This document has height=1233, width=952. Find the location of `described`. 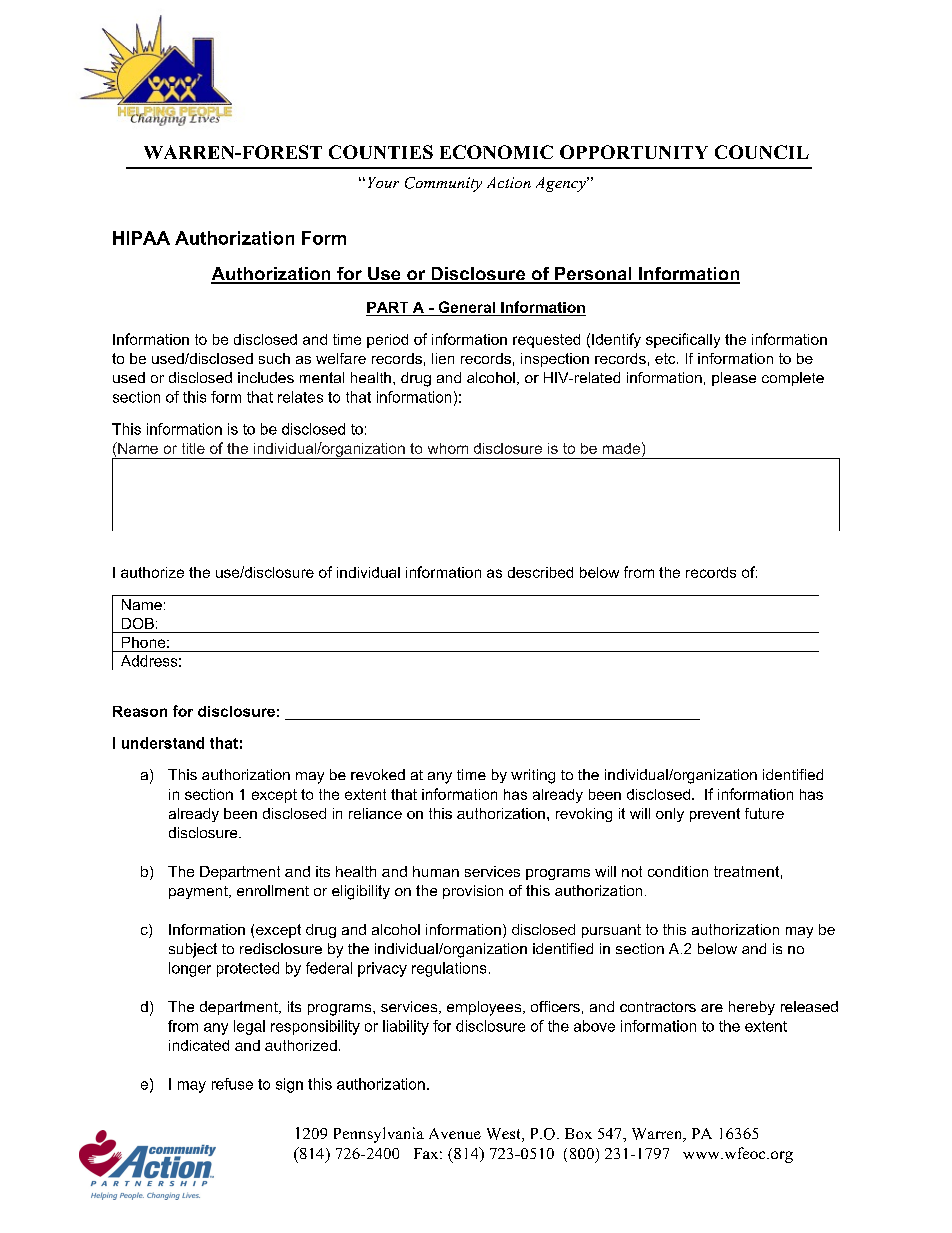

described is located at coordinates (540, 572).
